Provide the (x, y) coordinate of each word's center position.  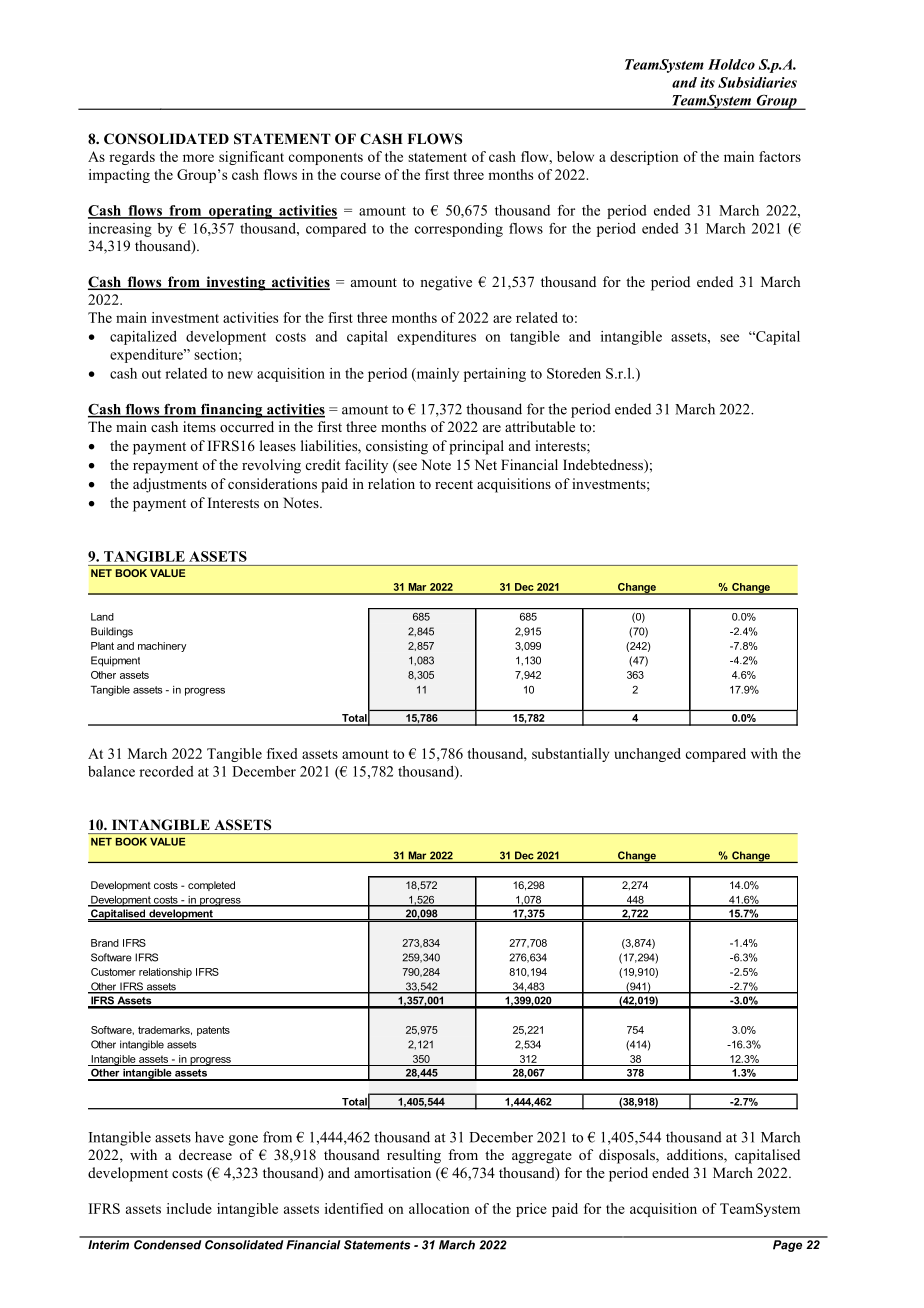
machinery (162, 647)
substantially (570, 755)
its (707, 82)
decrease (205, 1154)
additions (696, 1156)
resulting (414, 1156)
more (198, 158)
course (361, 176)
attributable (540, 426)
